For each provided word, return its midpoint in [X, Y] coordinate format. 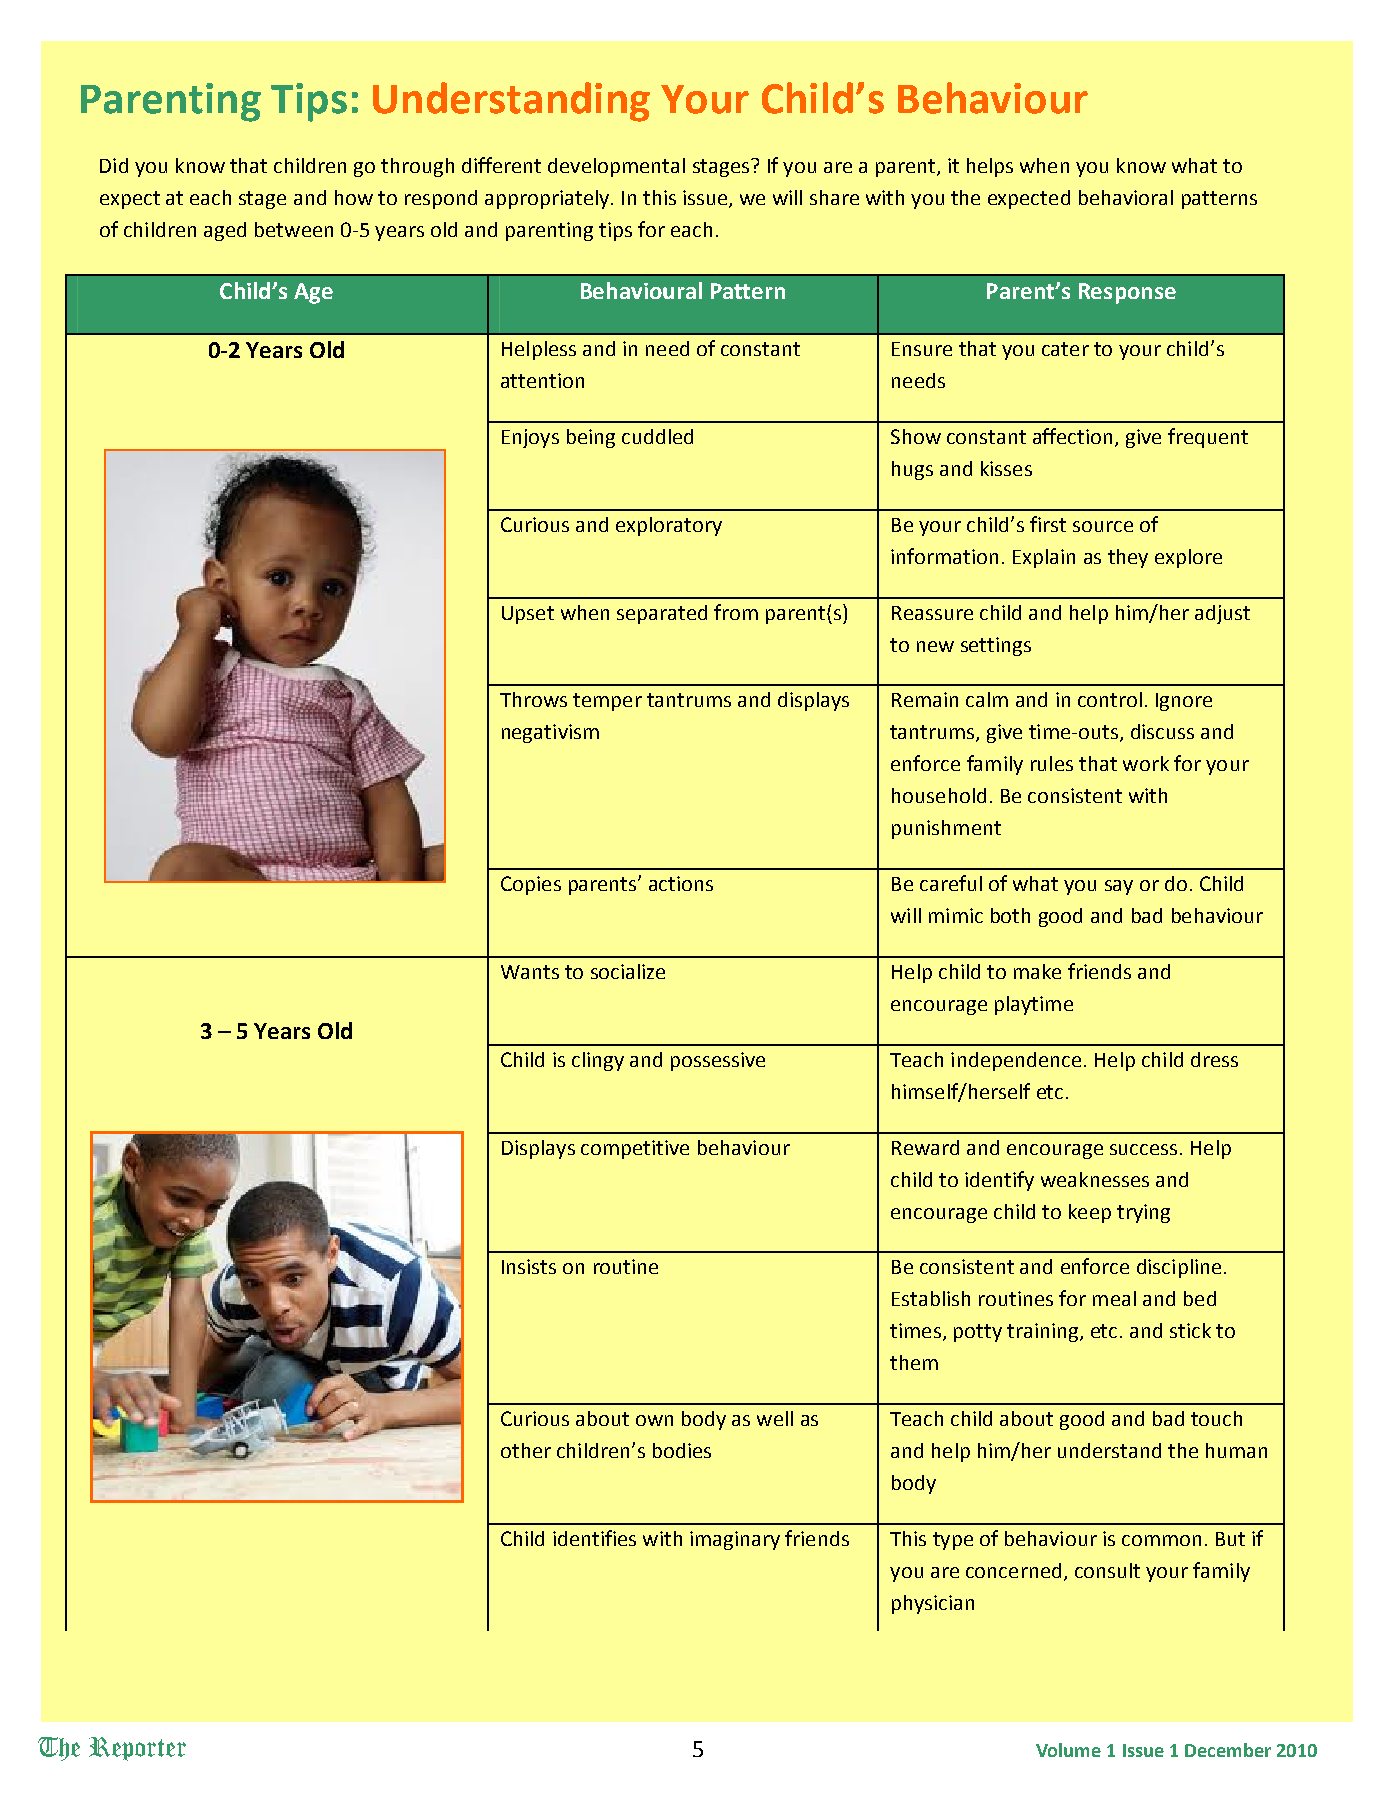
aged [225, 231]
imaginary [735, 1540]
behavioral [1126, 197]
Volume [1068, 1750]
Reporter [137, 1749]
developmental [616, 167]
